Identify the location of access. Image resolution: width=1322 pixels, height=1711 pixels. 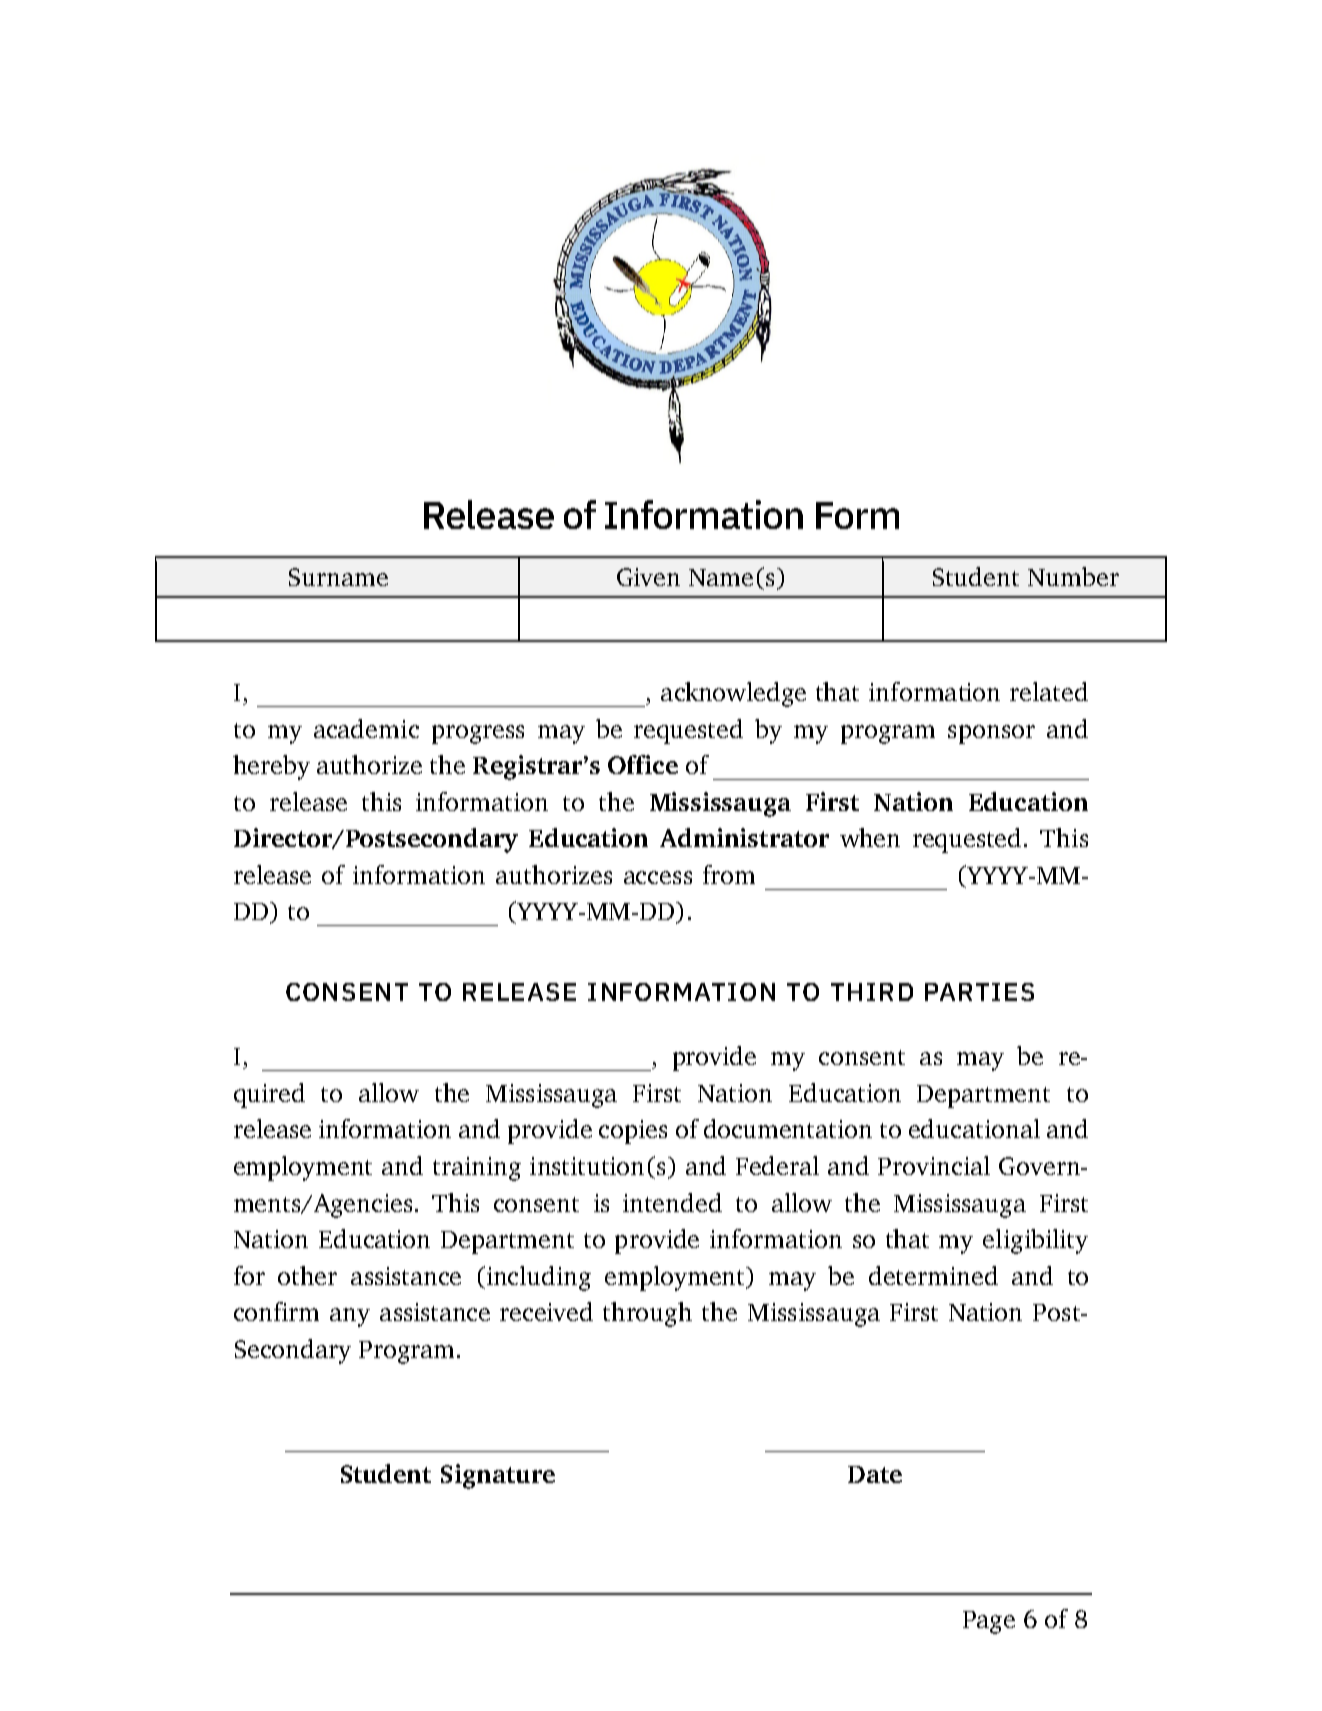
(658, 877).
